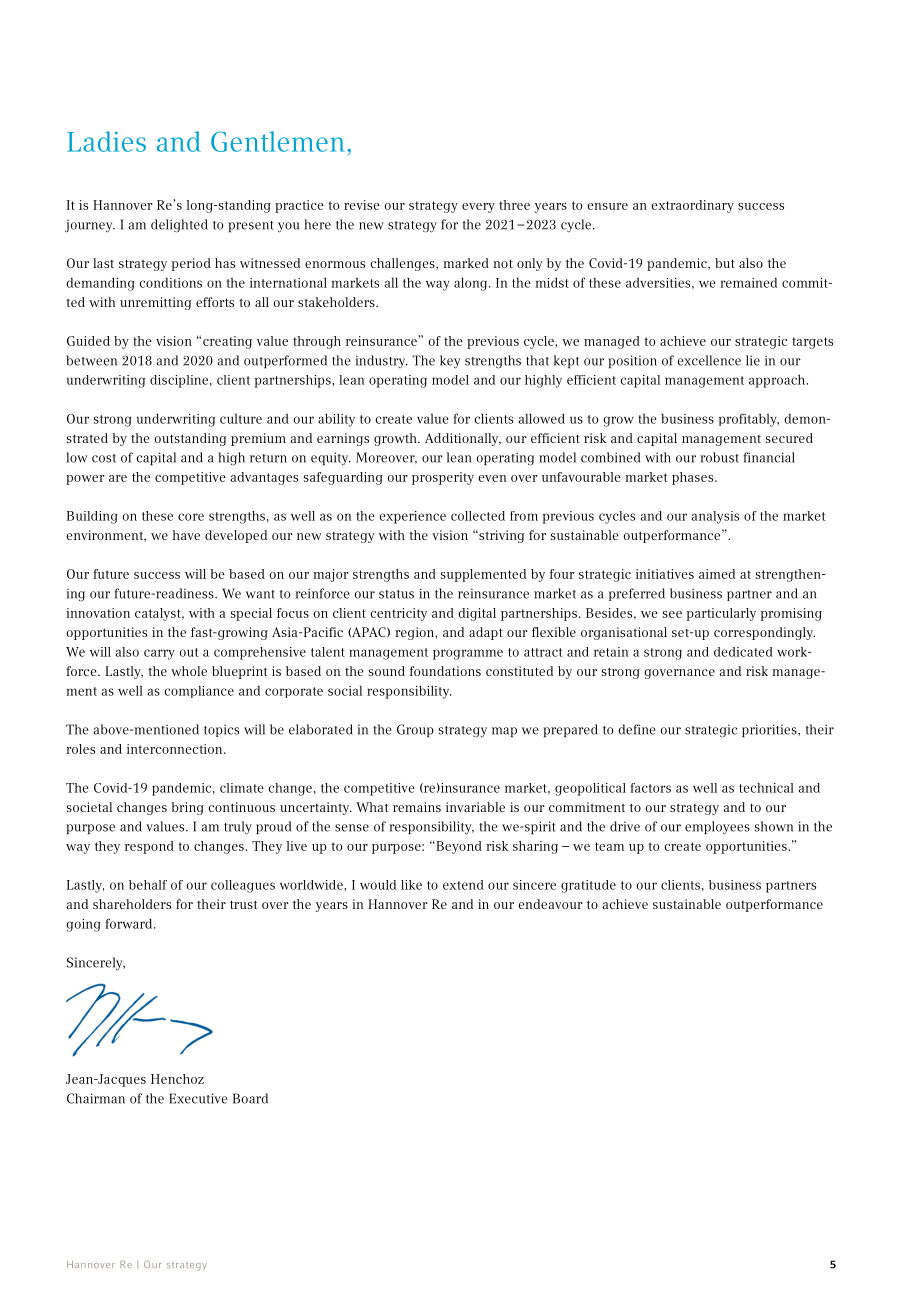  I want to click on interconnection, so click(176, 749).
